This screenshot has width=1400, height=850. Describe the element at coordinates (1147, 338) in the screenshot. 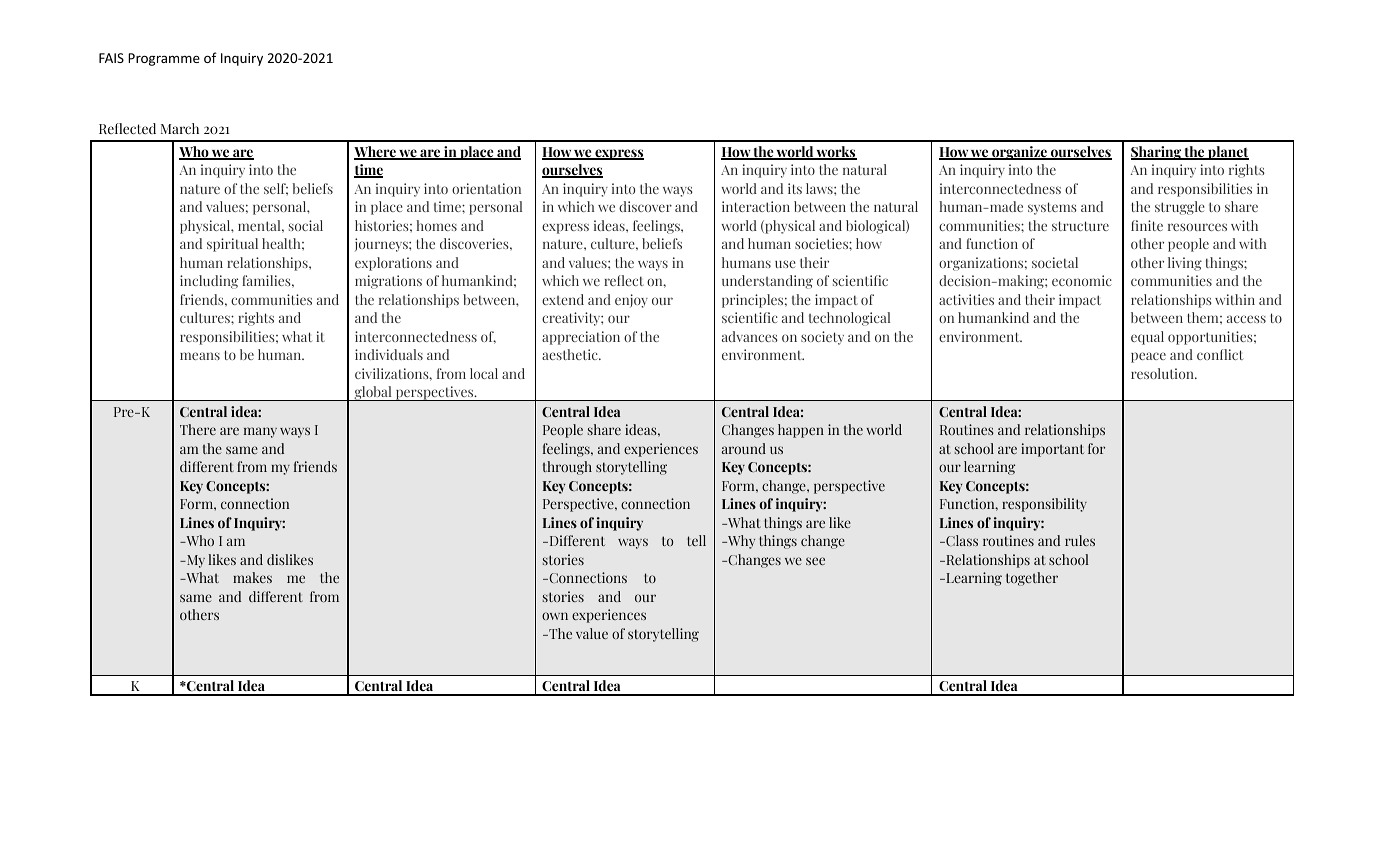

I see `equal` at that location.
